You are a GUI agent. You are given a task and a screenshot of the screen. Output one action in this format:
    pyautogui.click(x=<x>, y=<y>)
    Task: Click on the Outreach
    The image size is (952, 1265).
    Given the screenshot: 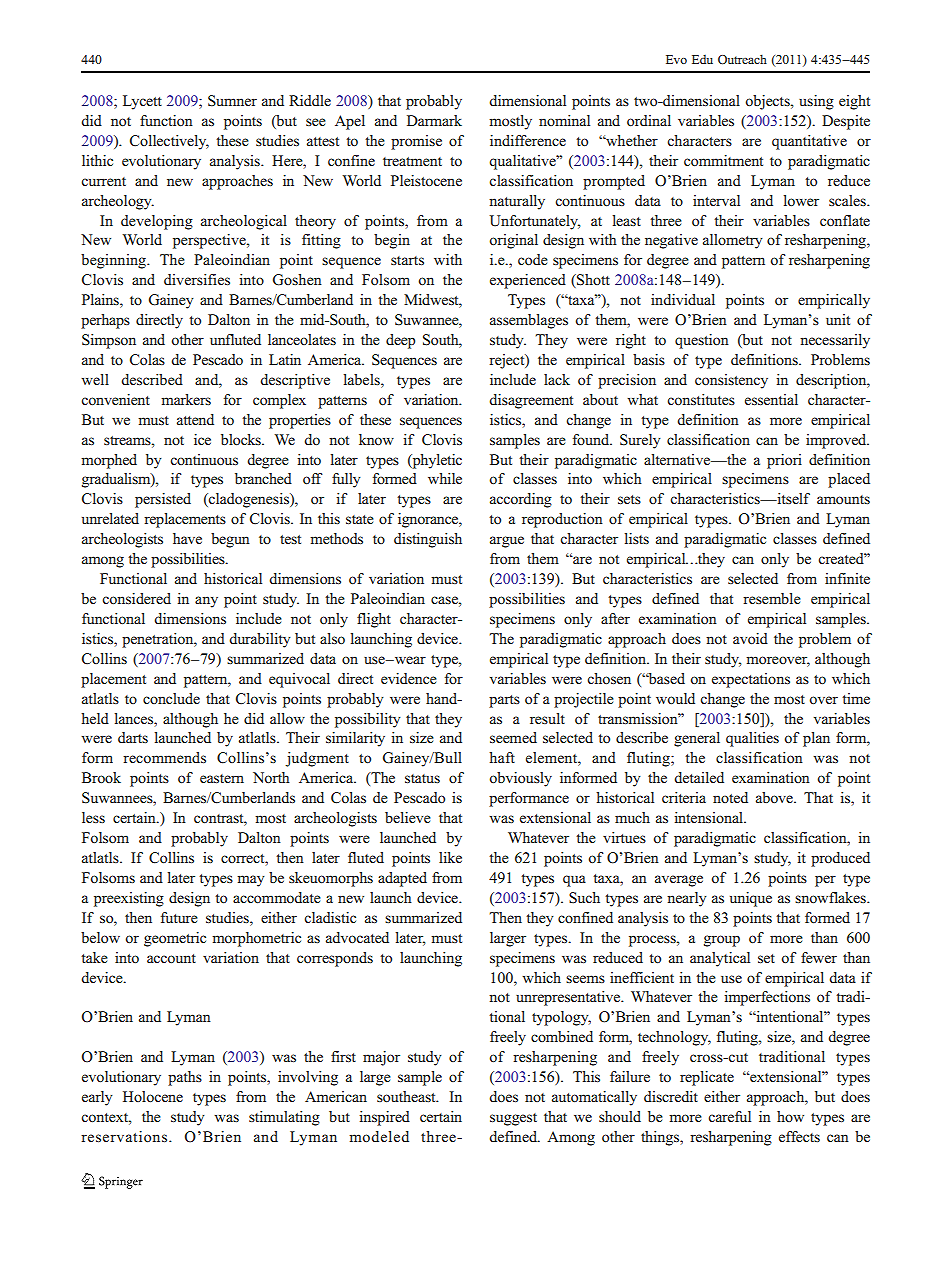 What is the action you would take?
    pyautogui.click(x=742, y=59)
